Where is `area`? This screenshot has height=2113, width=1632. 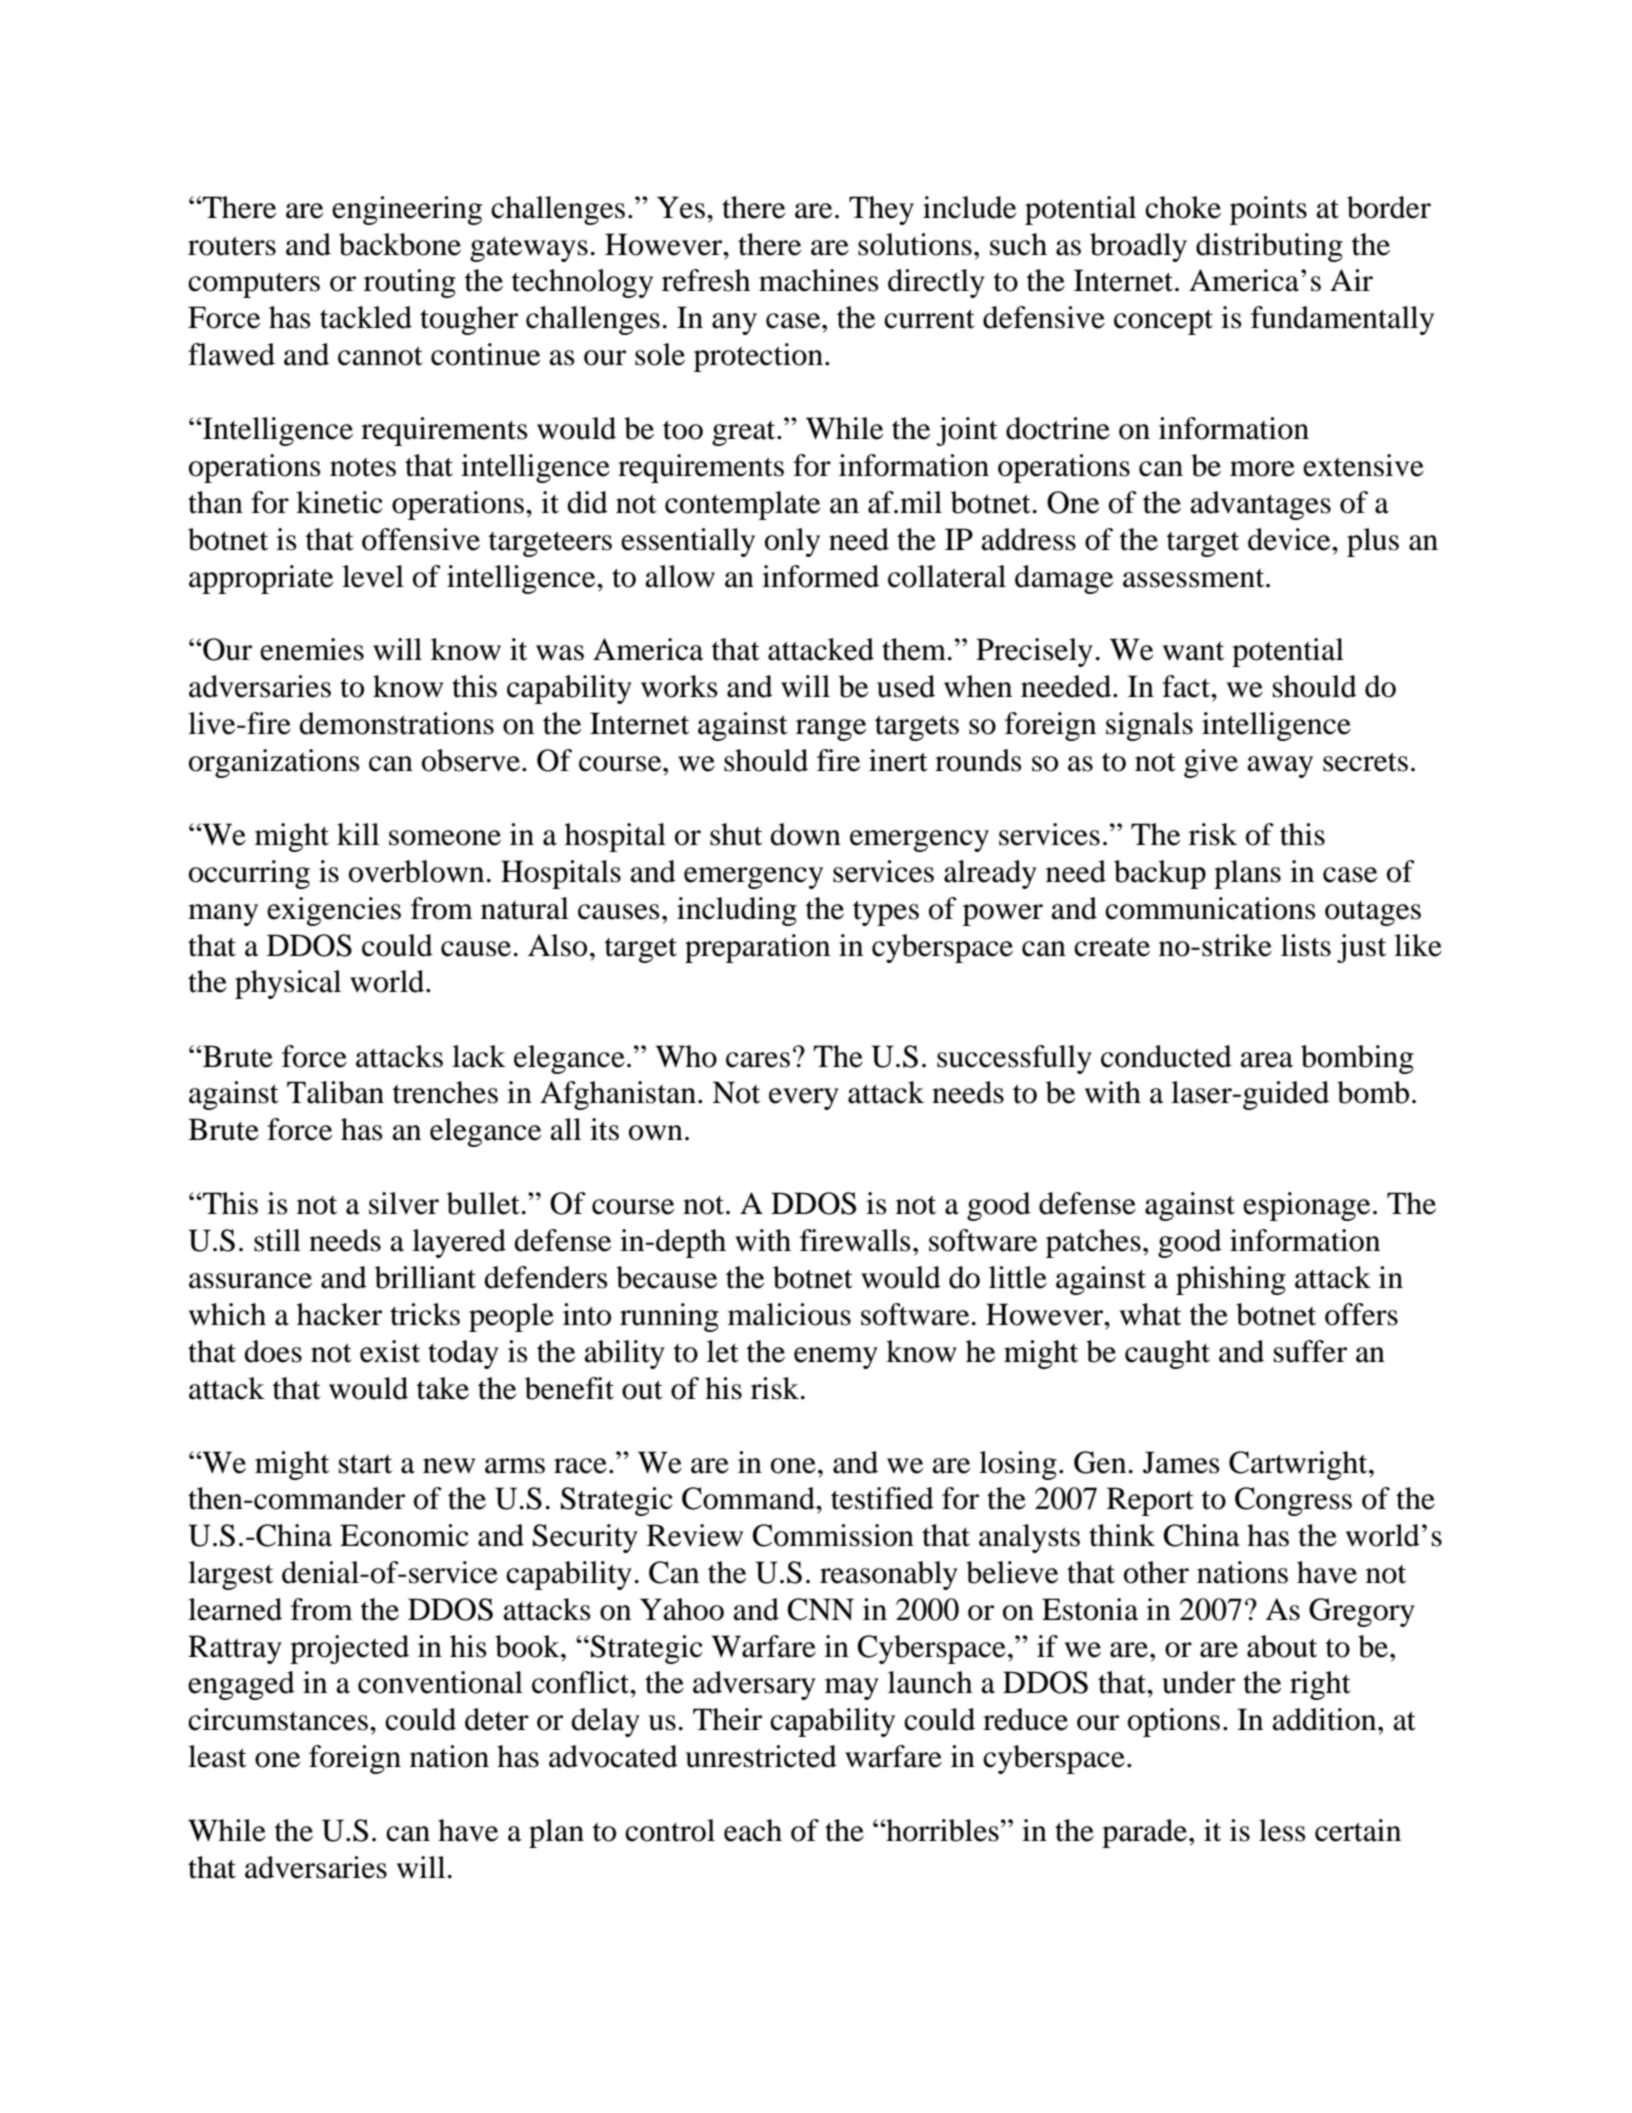 area is located at coordinates (1266, 1060).
